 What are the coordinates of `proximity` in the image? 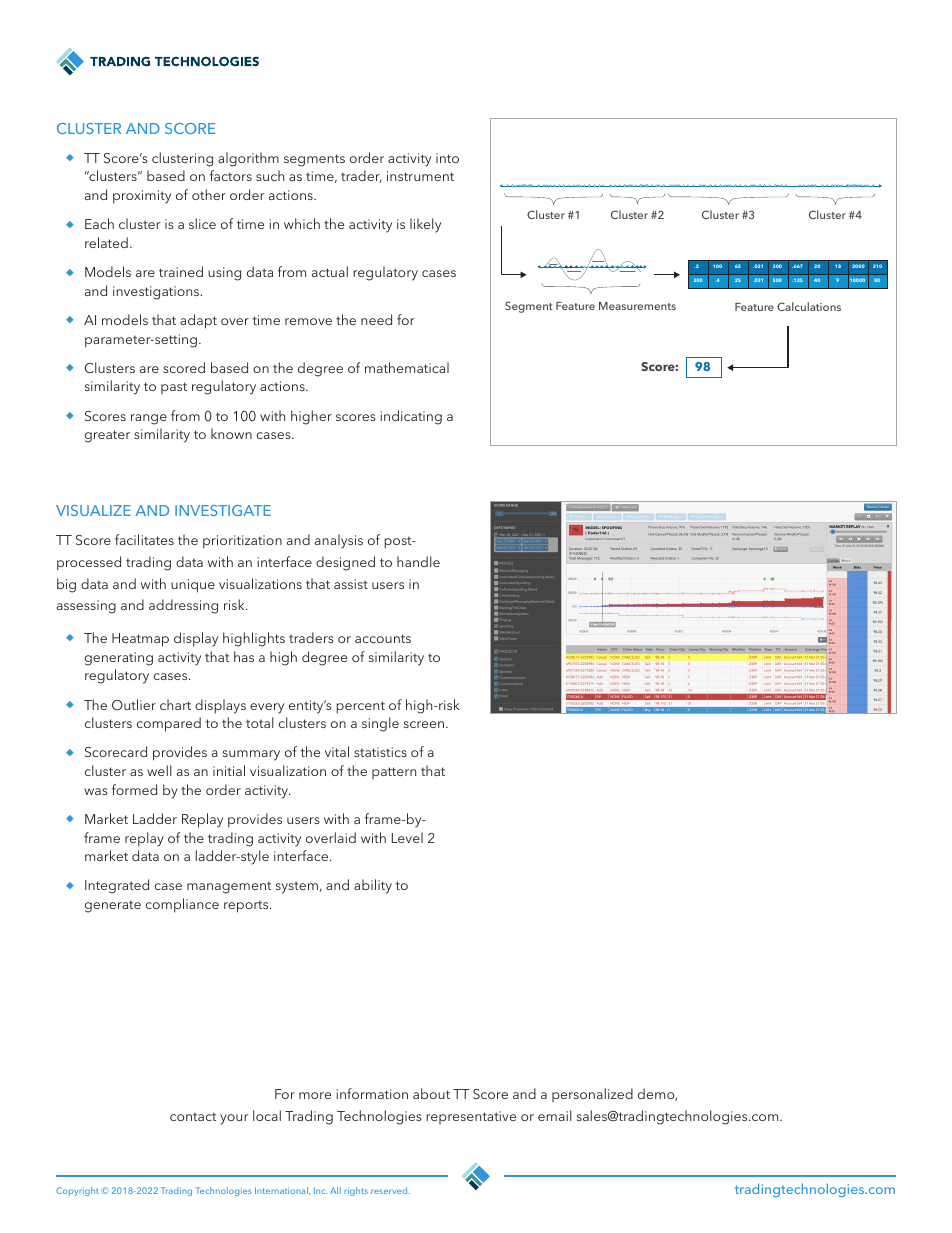 It's located at (142, 197).
